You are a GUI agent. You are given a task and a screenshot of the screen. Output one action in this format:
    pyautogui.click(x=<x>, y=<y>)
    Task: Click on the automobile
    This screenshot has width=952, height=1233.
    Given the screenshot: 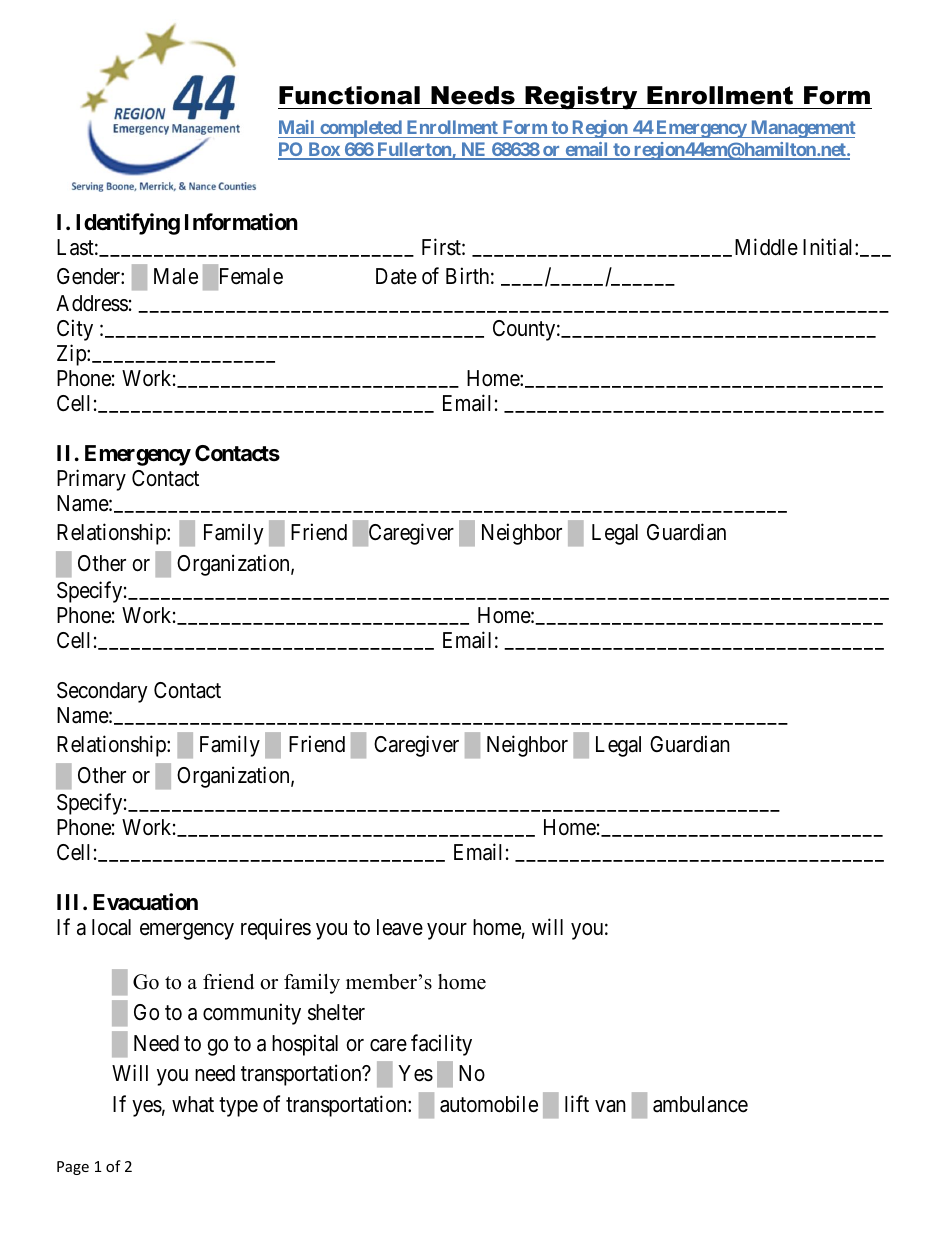 What is the action you would take?
    pyautogui.click(x=489, y=1104)
